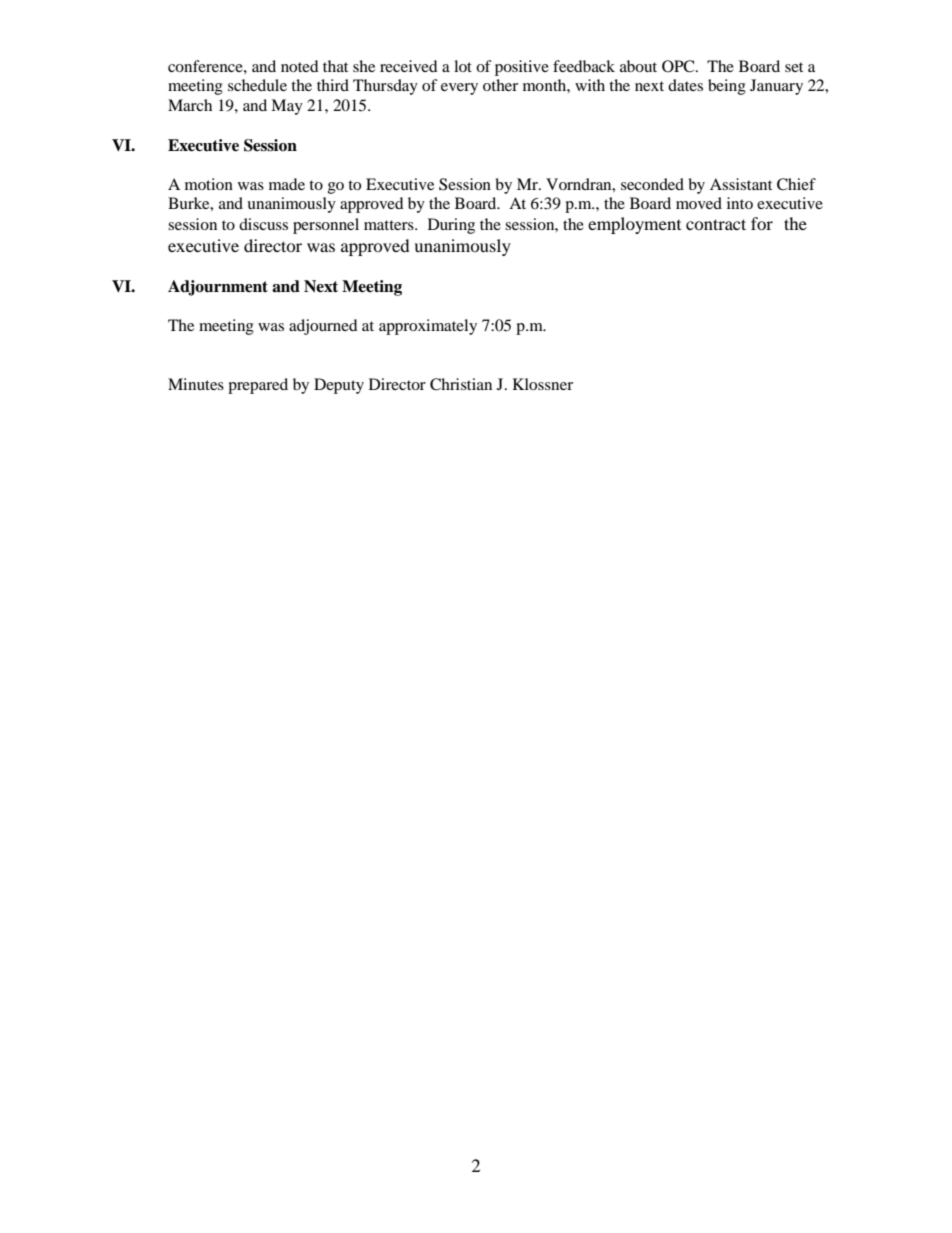  I want to click on During, so click(451, 226).
